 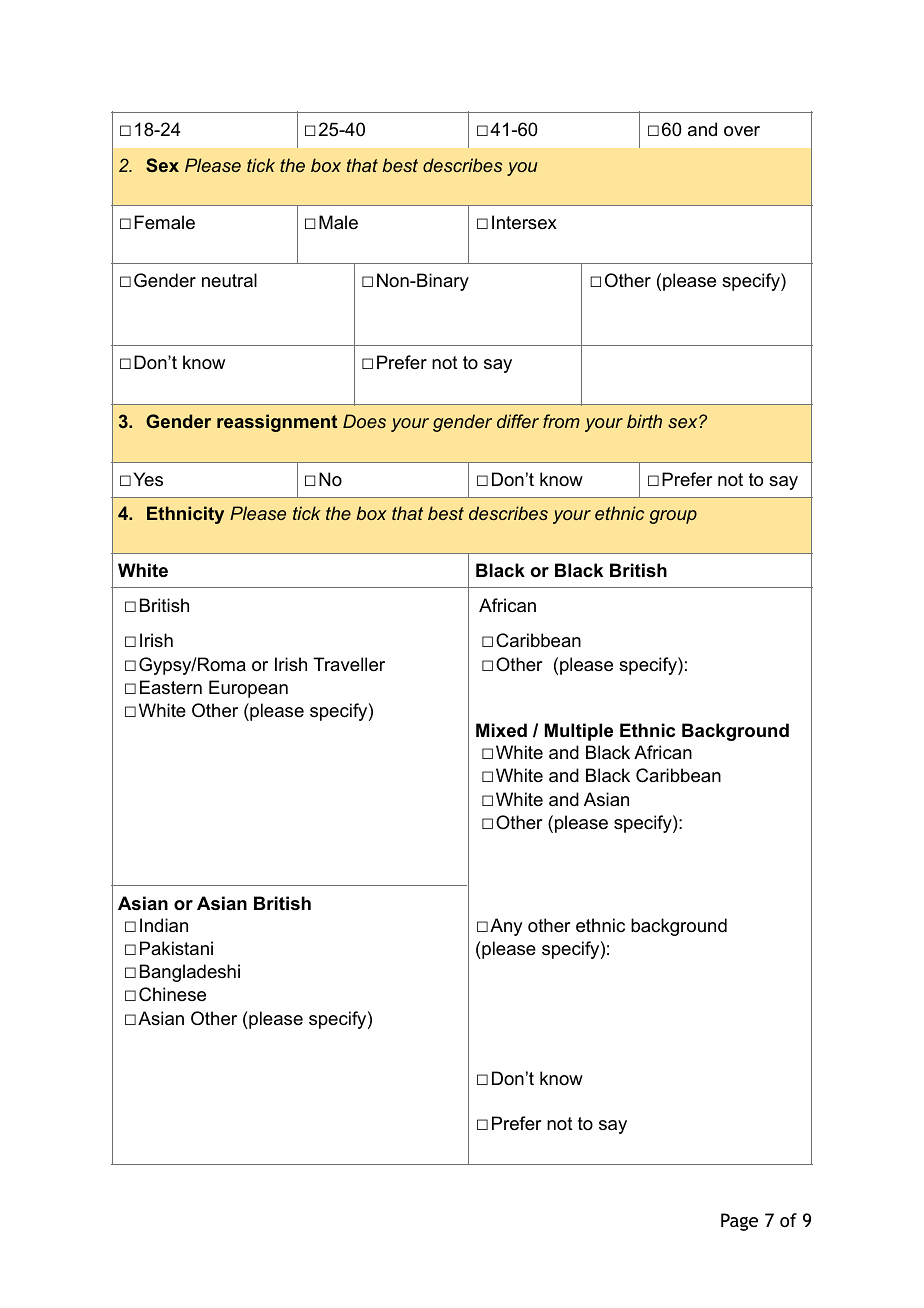 I want to click on over, so click(x=742, y=131).
